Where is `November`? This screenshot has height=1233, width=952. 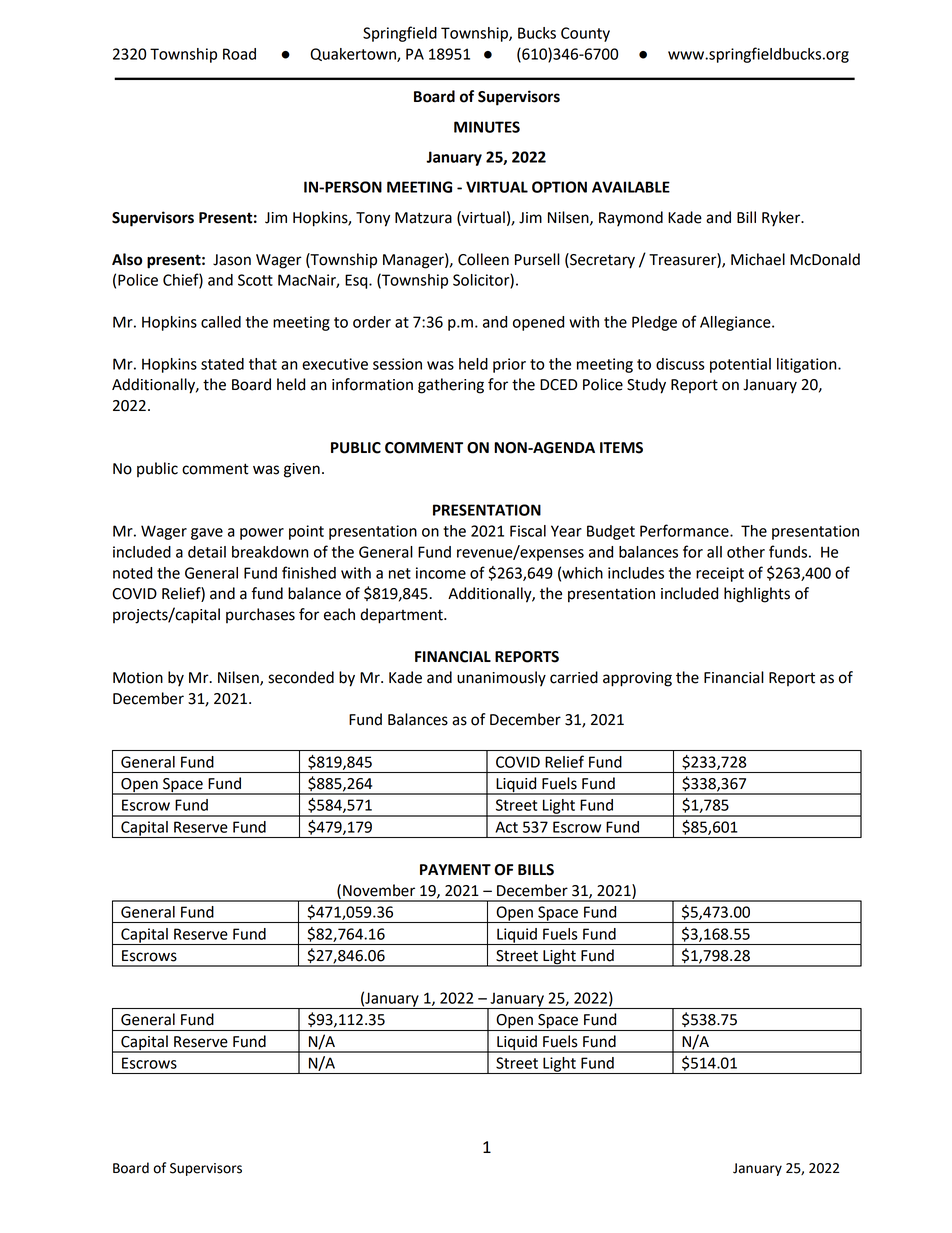
November is located at coordinates (379, 890).
